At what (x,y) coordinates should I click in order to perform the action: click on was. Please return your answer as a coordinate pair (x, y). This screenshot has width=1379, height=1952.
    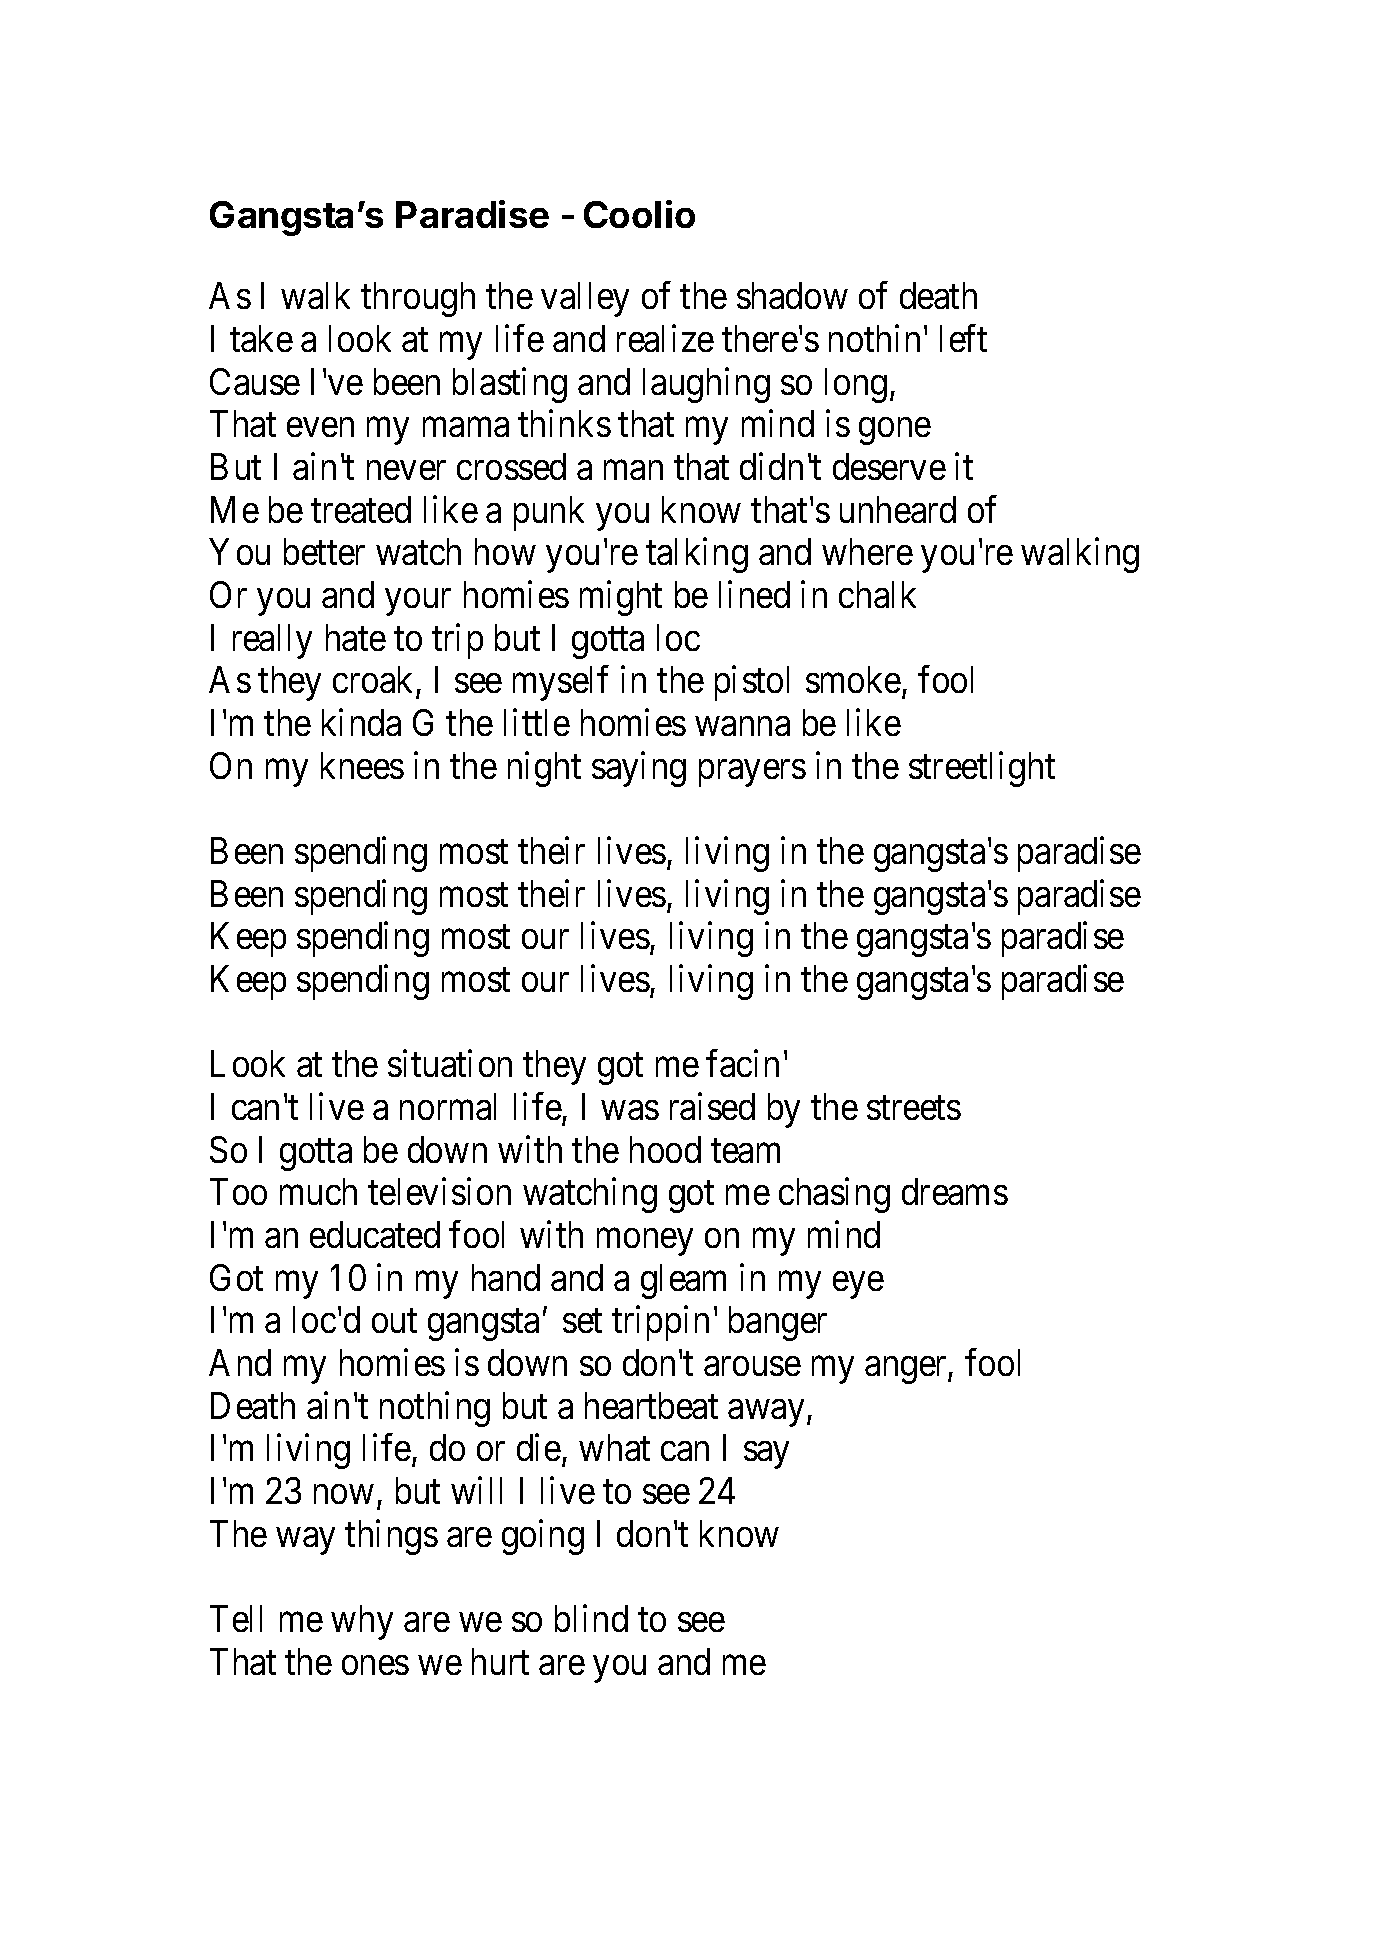
    Looking at the image, I should click on (630, 1110).
